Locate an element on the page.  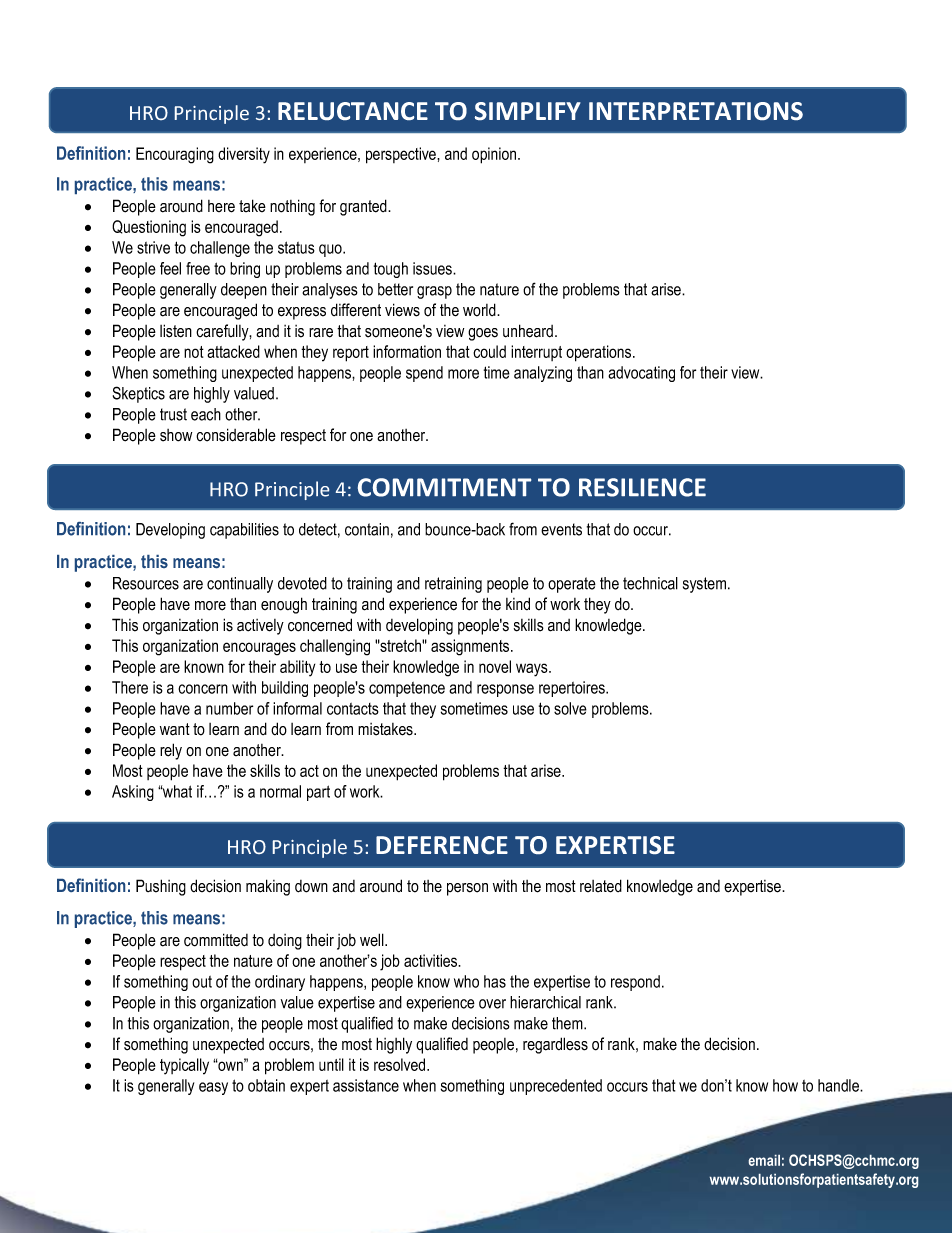
assistance is located at coordinates (366, 1085).
